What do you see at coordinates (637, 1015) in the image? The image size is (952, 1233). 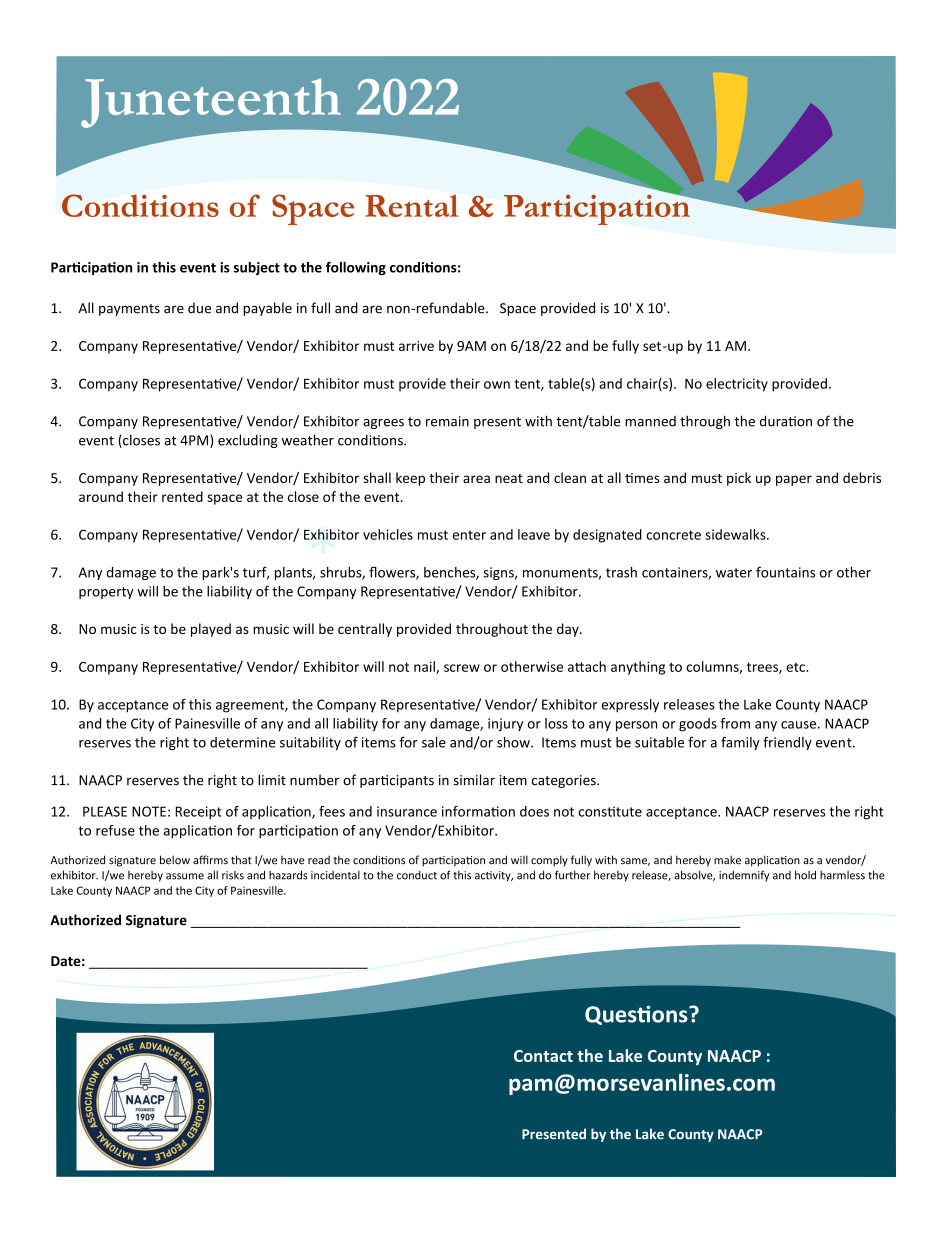 I see `Questions` at bounding box center [637, 1015].
